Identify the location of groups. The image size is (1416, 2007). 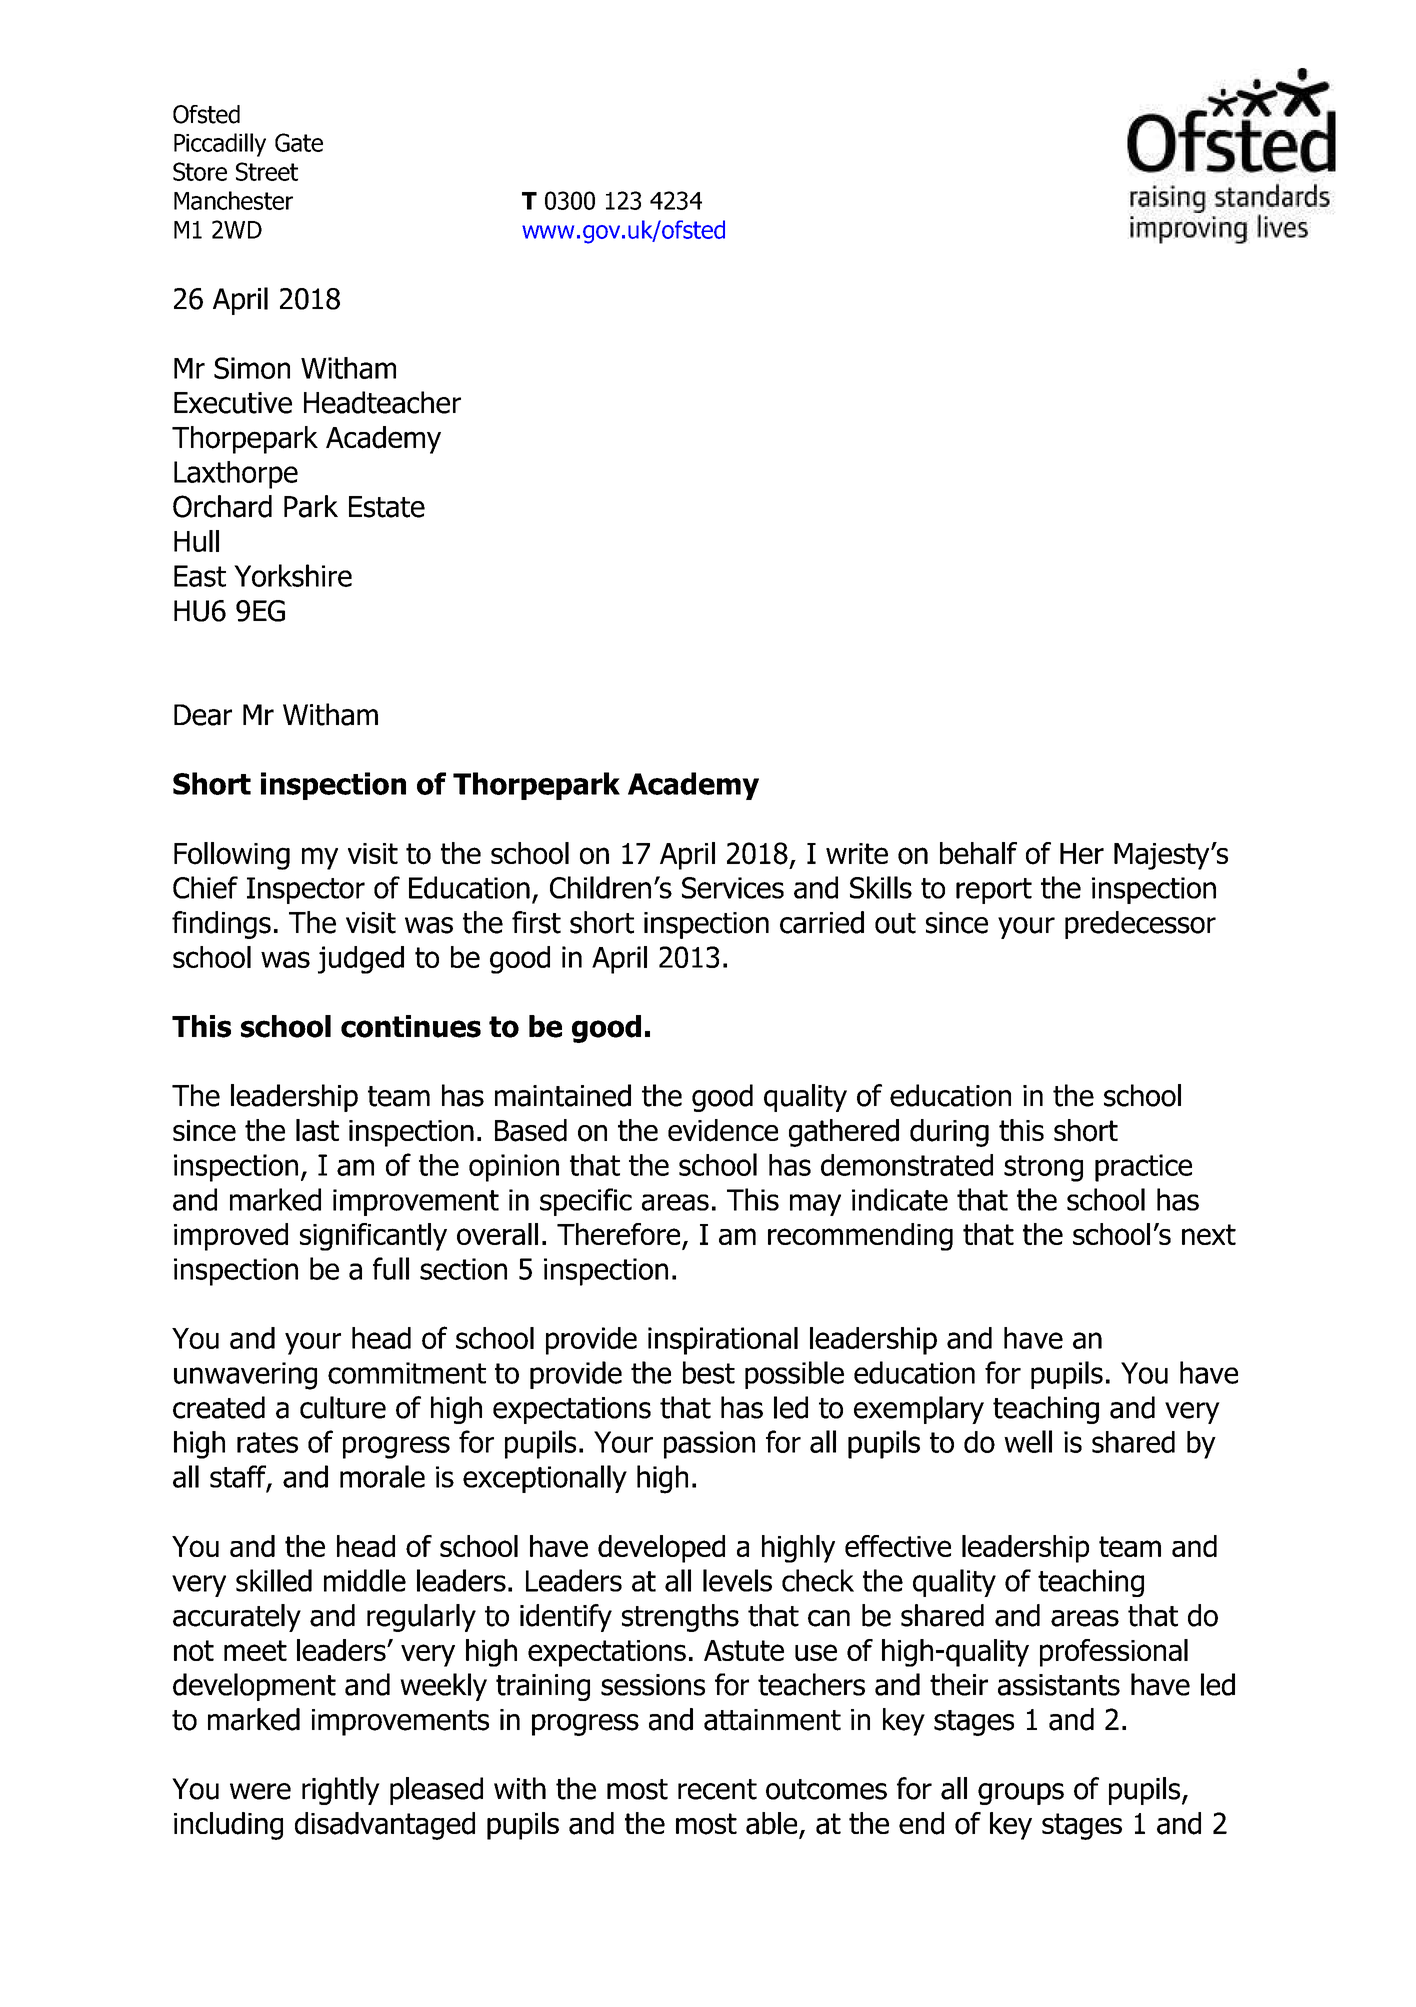
(1021, 1794).
